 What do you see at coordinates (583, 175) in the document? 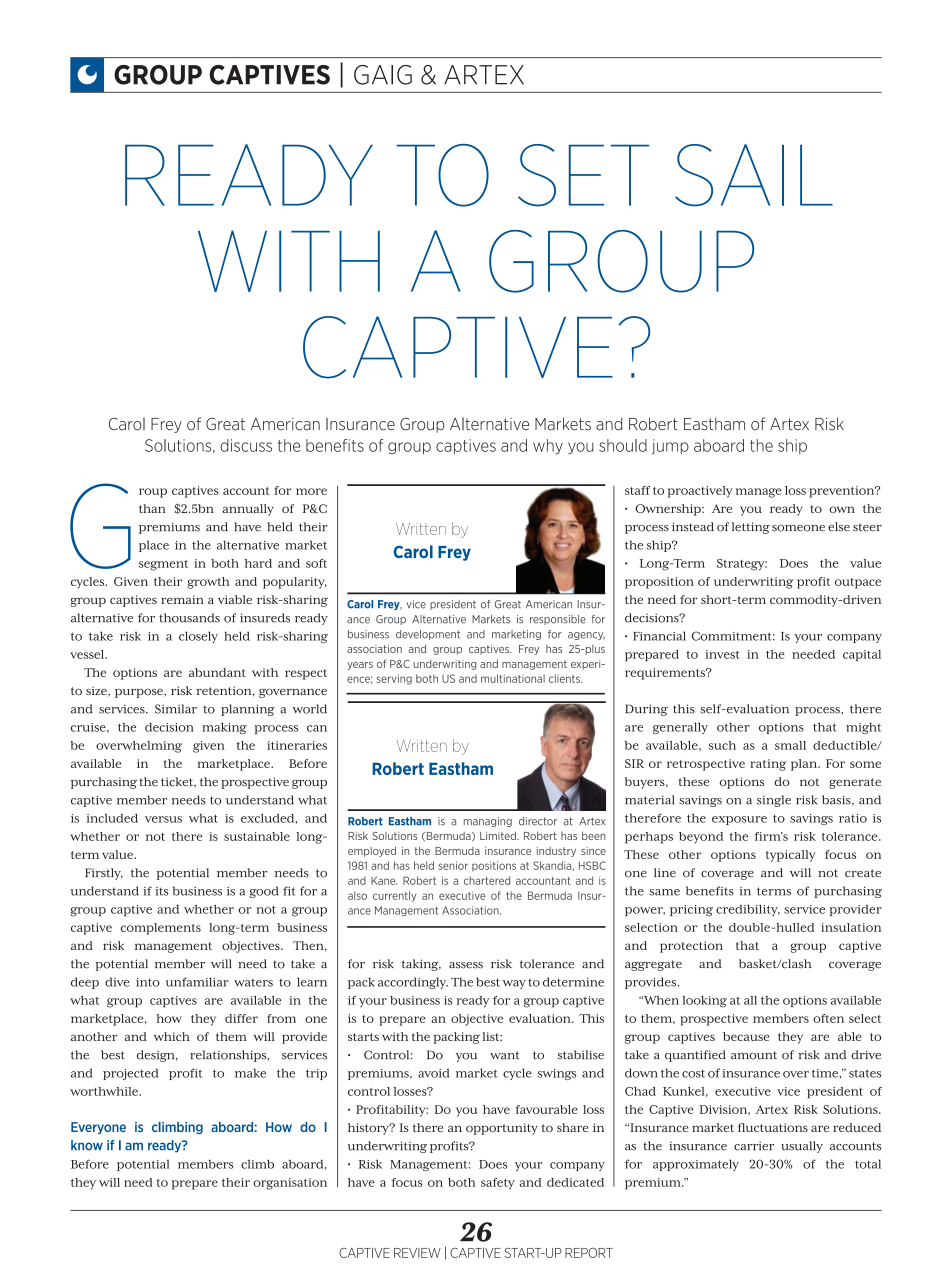
I see `SET` at bounding box center [583, 175].
